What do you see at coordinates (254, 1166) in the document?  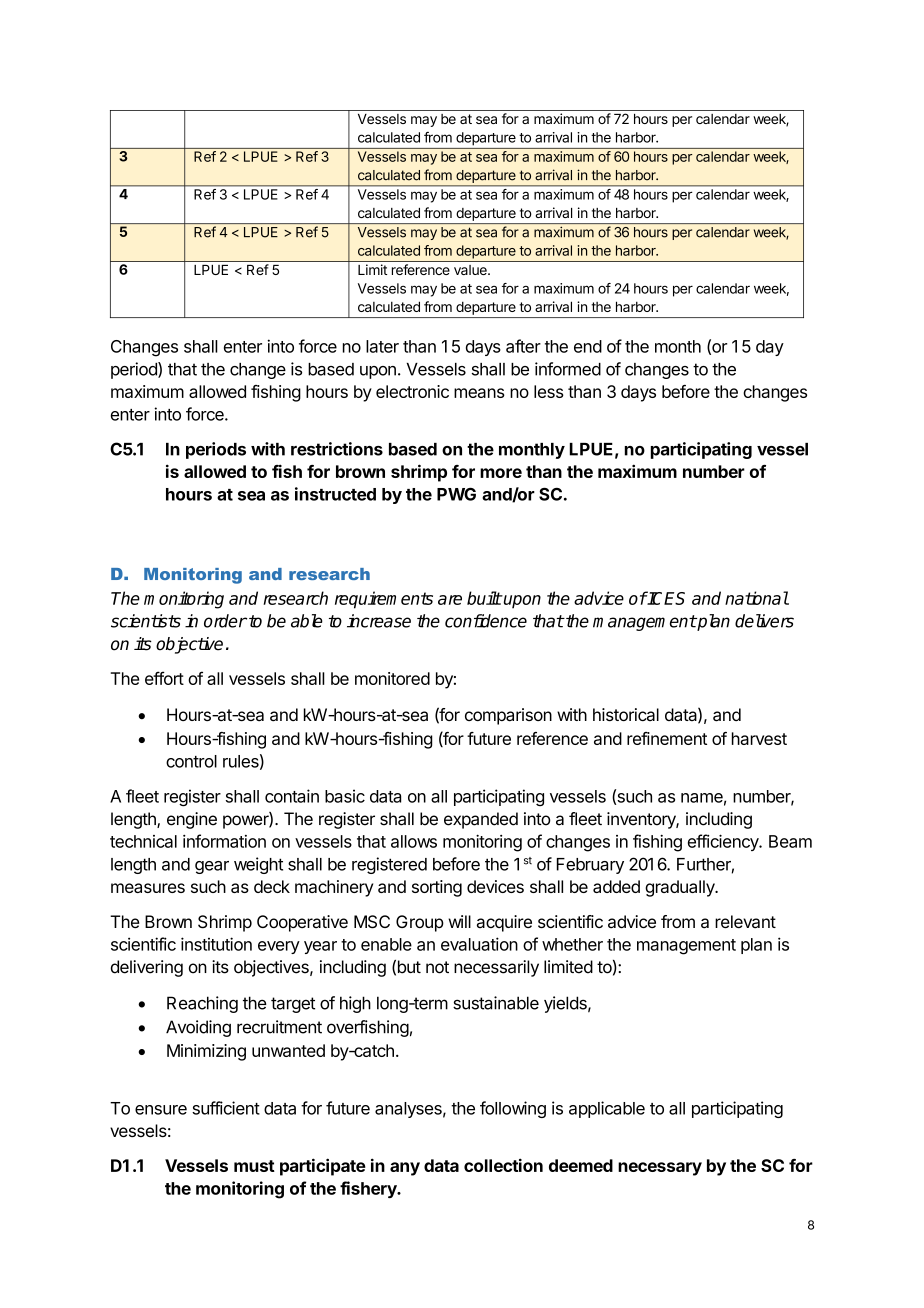 I see `must` at bounding box center [254, 1166].
